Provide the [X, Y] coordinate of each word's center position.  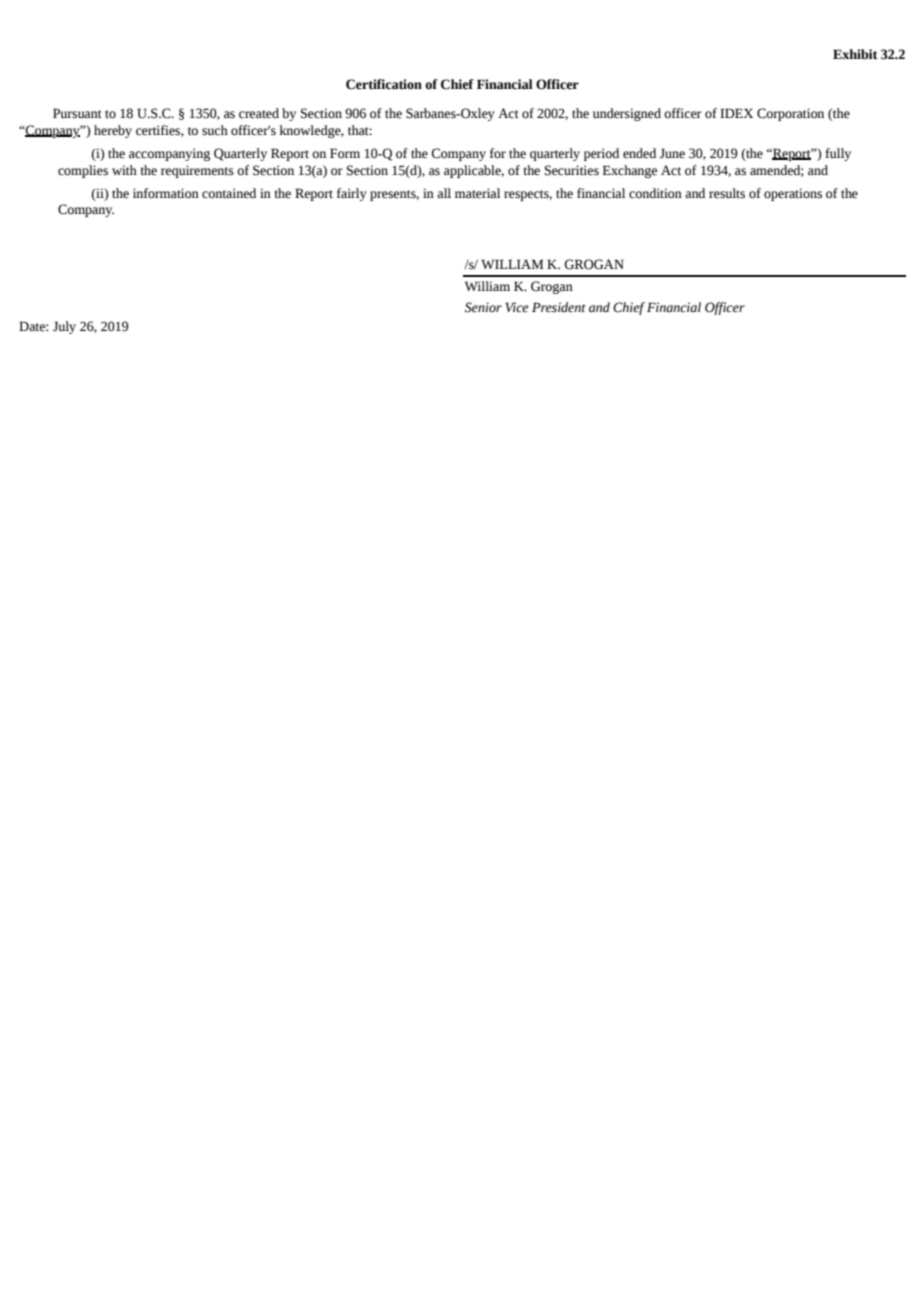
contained [229, 193]
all [444, 193]
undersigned [627, 114]
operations [793, 194]
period [601, 154]
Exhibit [855, 54]
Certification [384, 84]
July [64, 327]
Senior [483, 307]
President [558, 307]
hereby [113, 131]
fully [838, 154]
